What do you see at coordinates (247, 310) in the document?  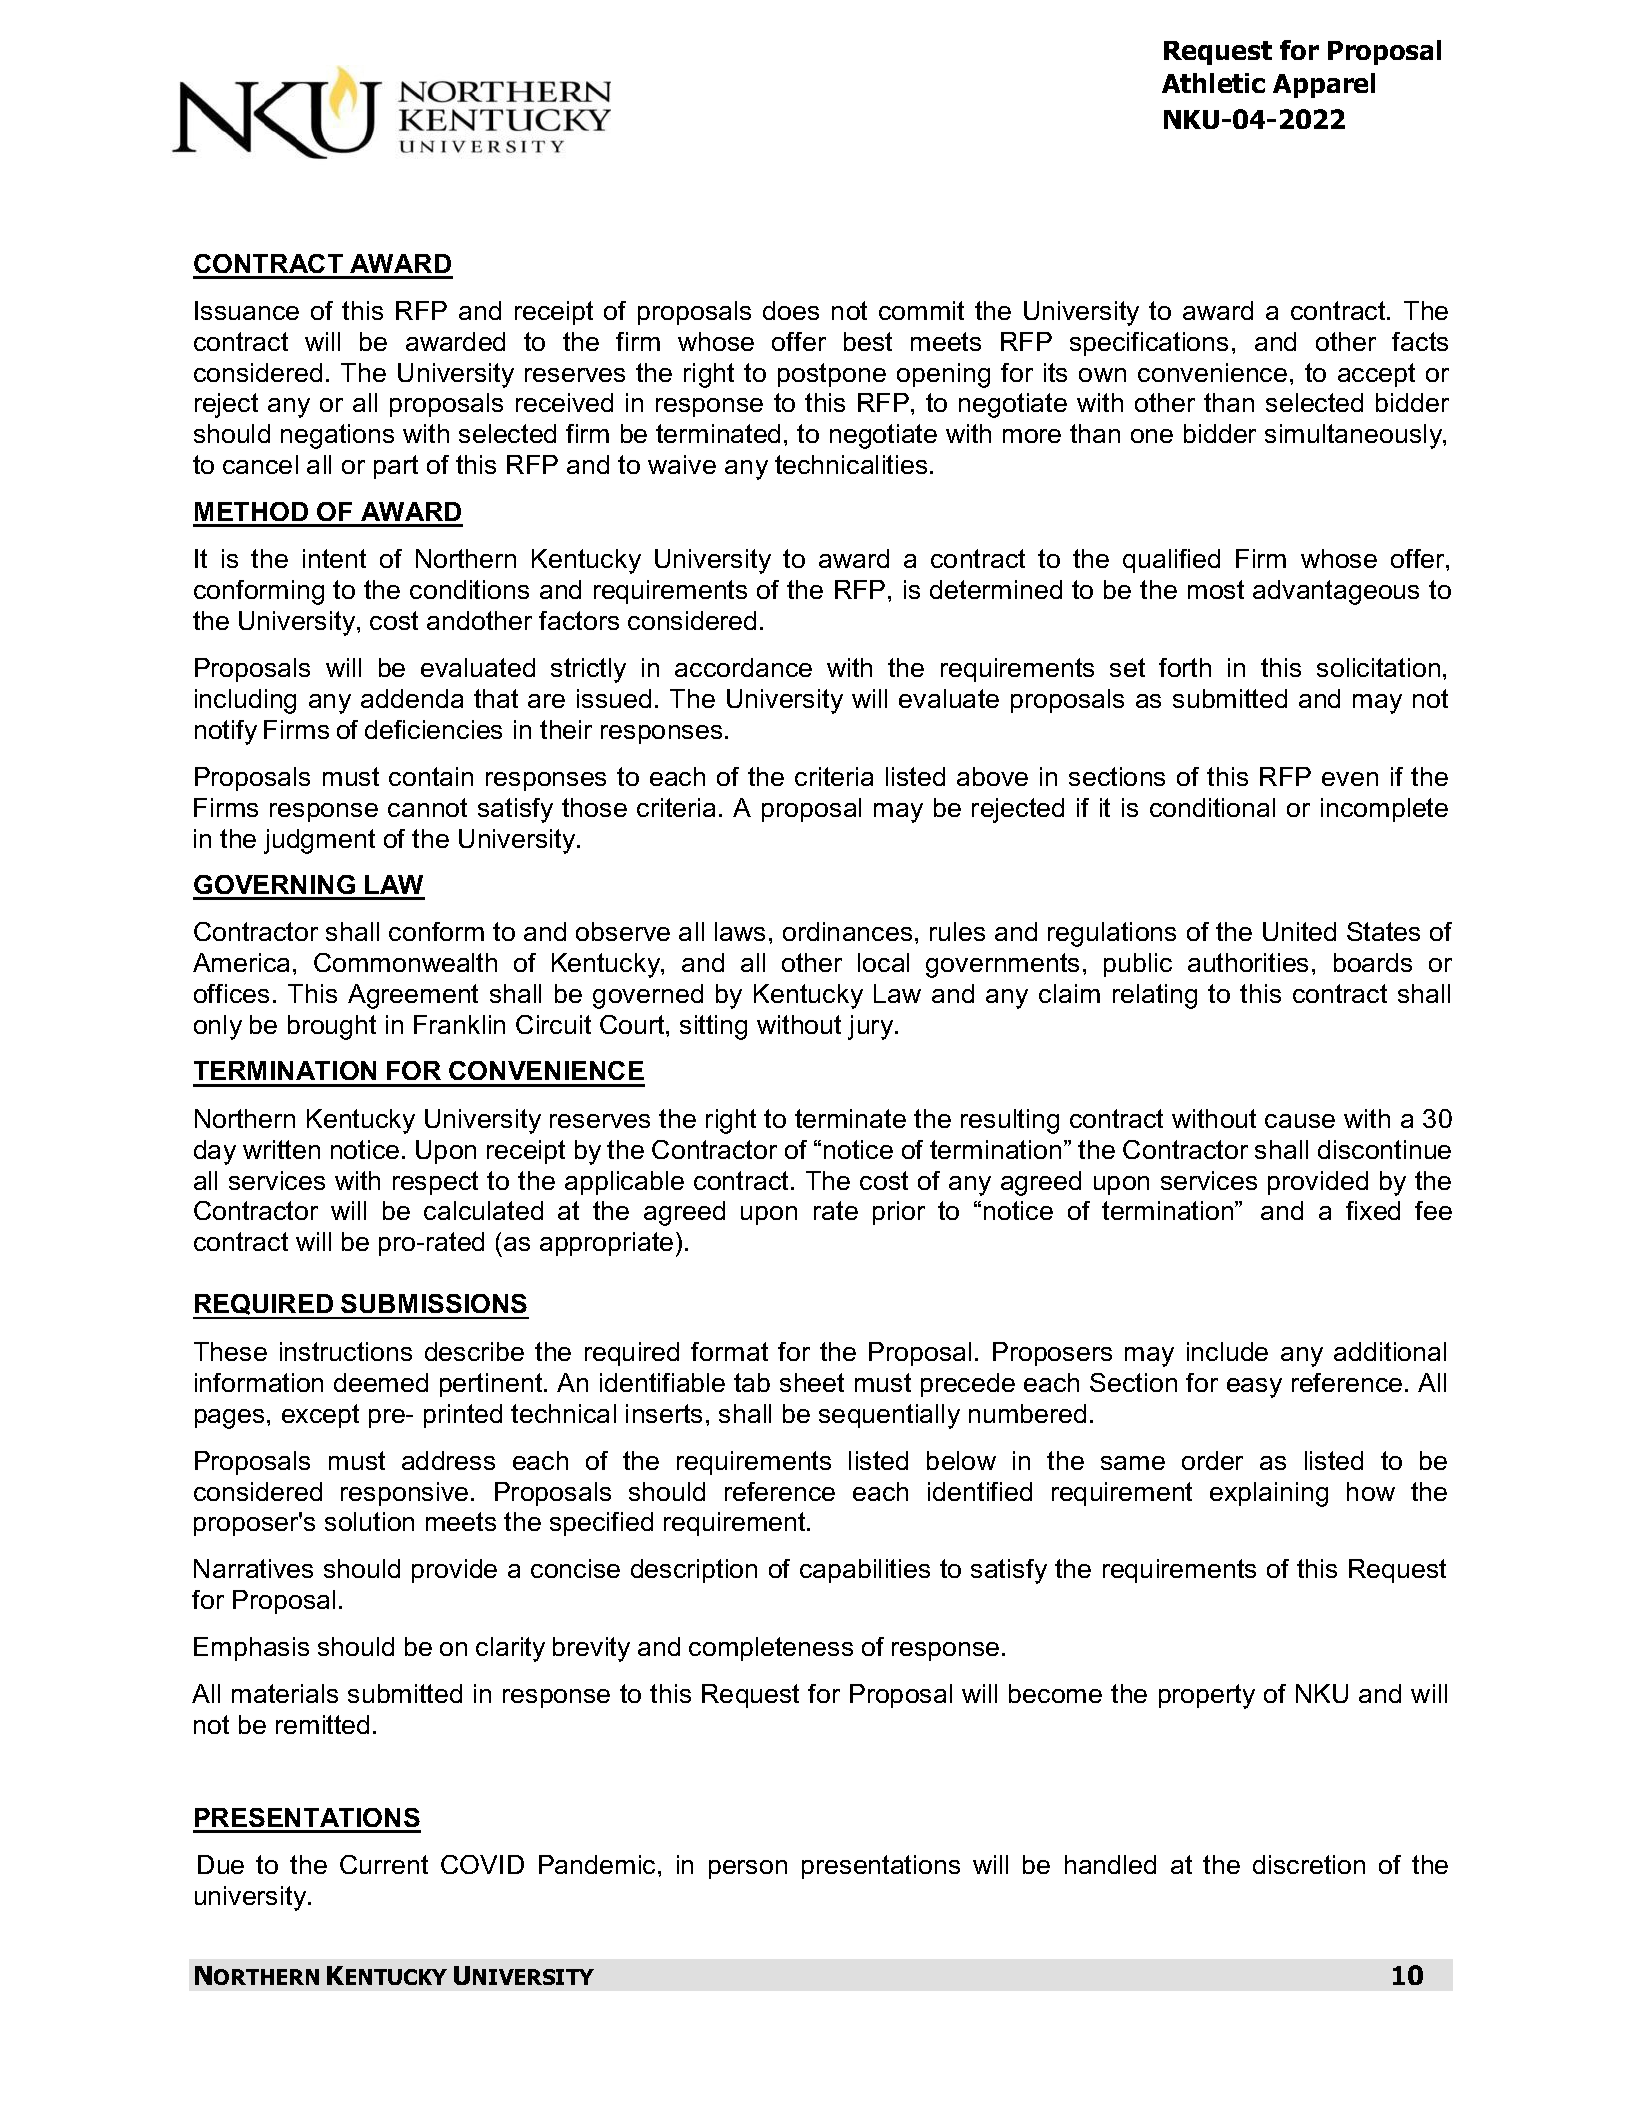 I see `Issuance` at bounding box center [247, 310].
